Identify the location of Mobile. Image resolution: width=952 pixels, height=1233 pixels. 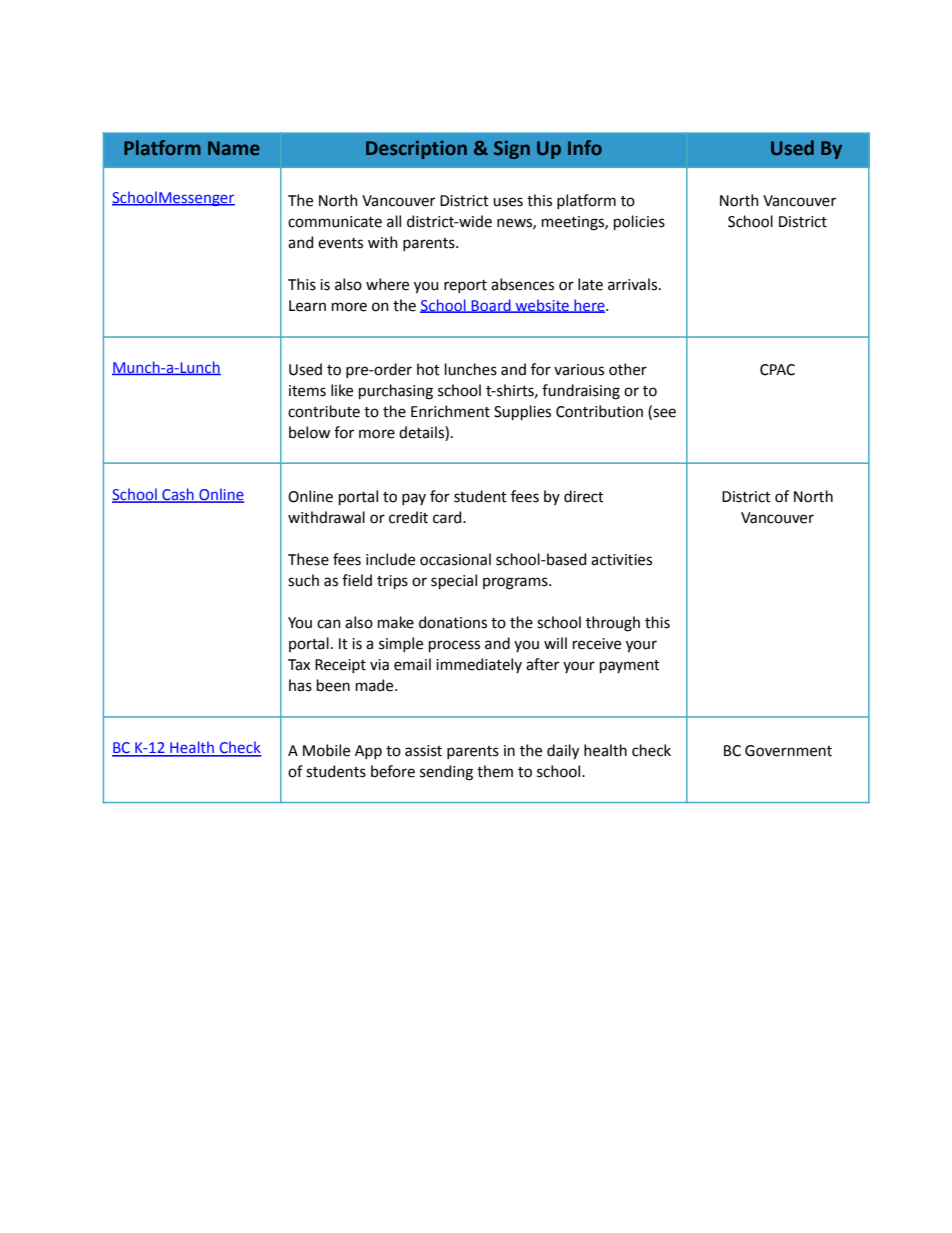
(326, 750).
